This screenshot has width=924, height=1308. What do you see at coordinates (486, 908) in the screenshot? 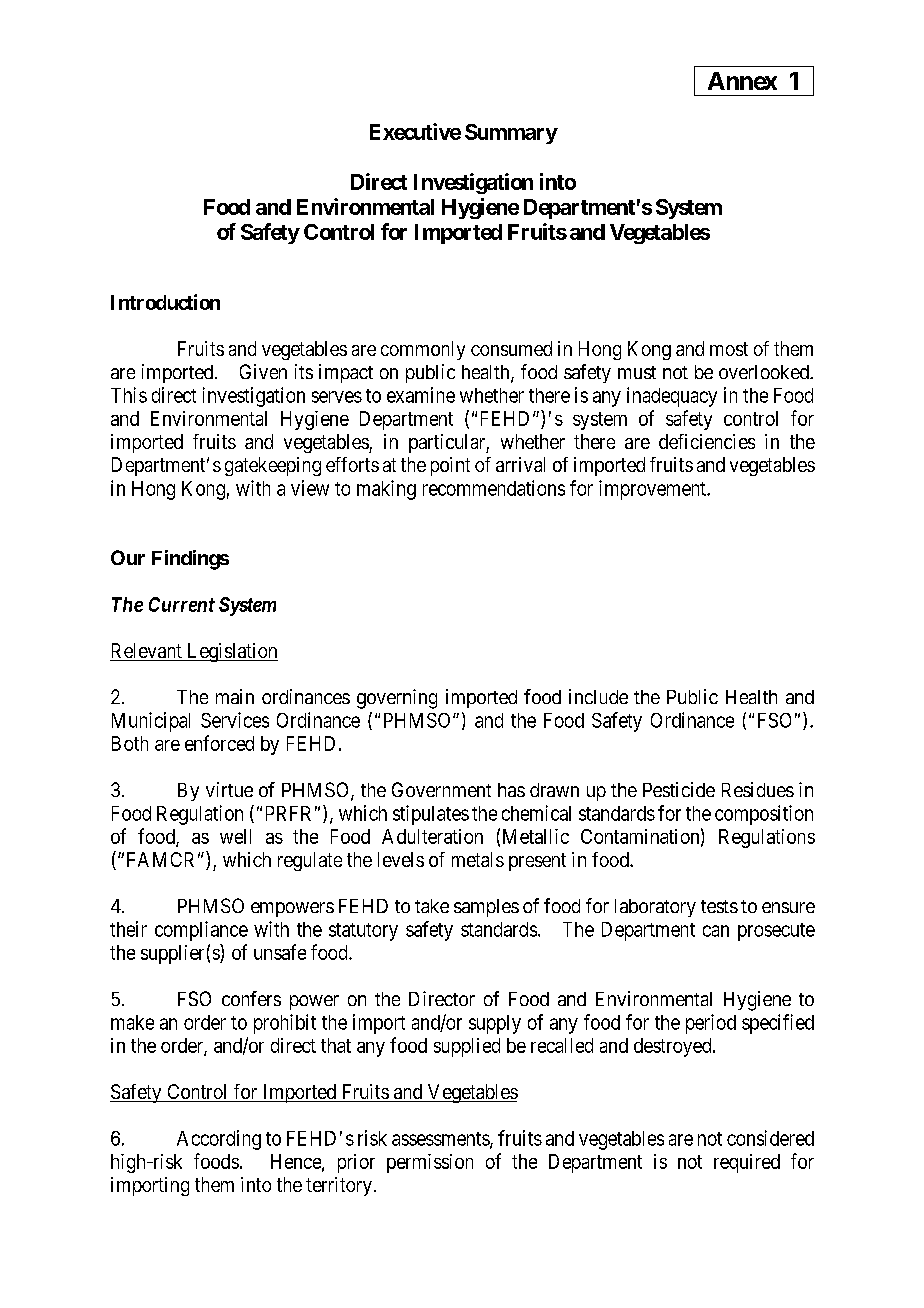
I see `samples` at bounding box center [486, 908].
